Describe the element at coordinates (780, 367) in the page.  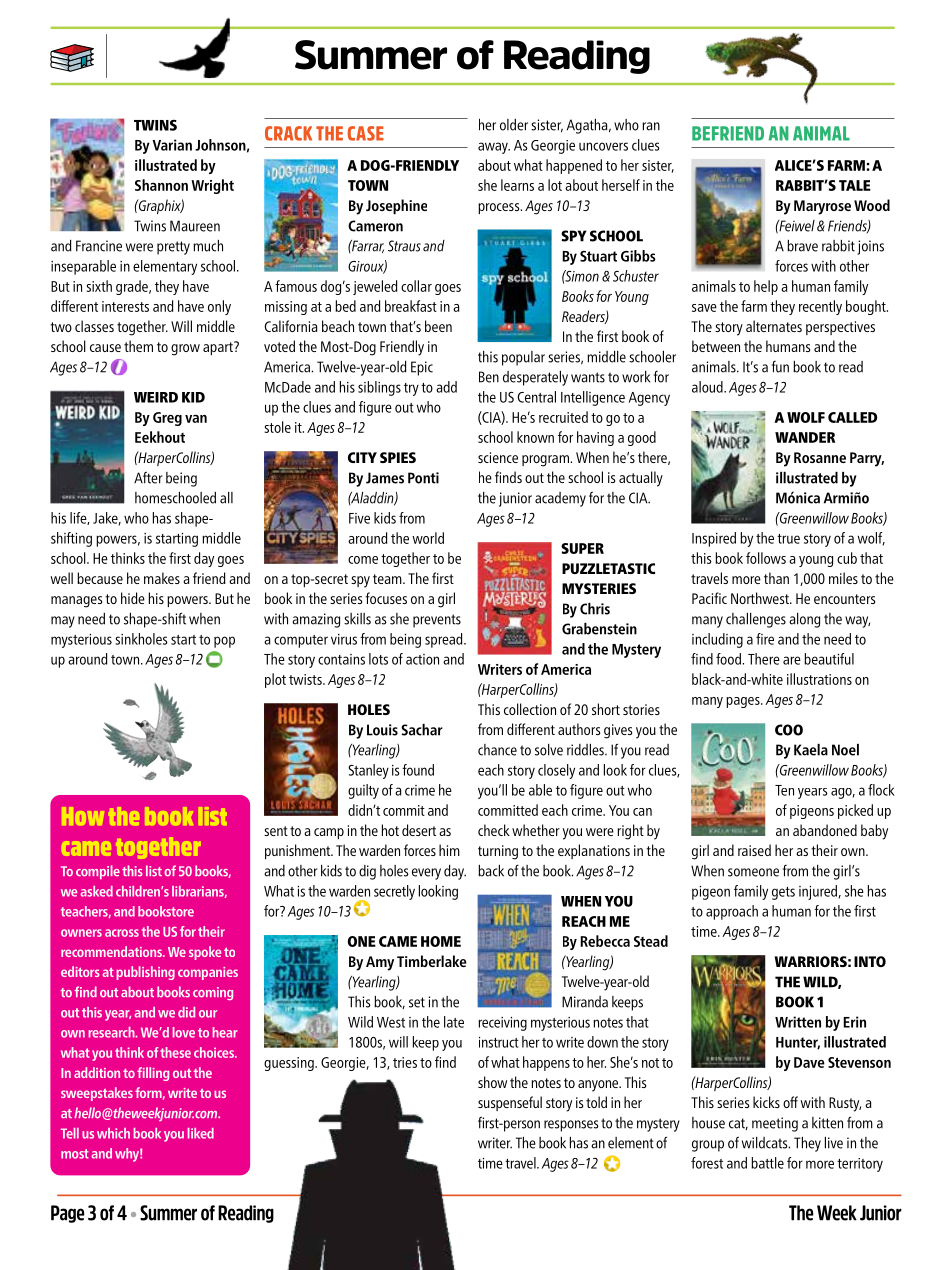
I see `fun` at that location.
